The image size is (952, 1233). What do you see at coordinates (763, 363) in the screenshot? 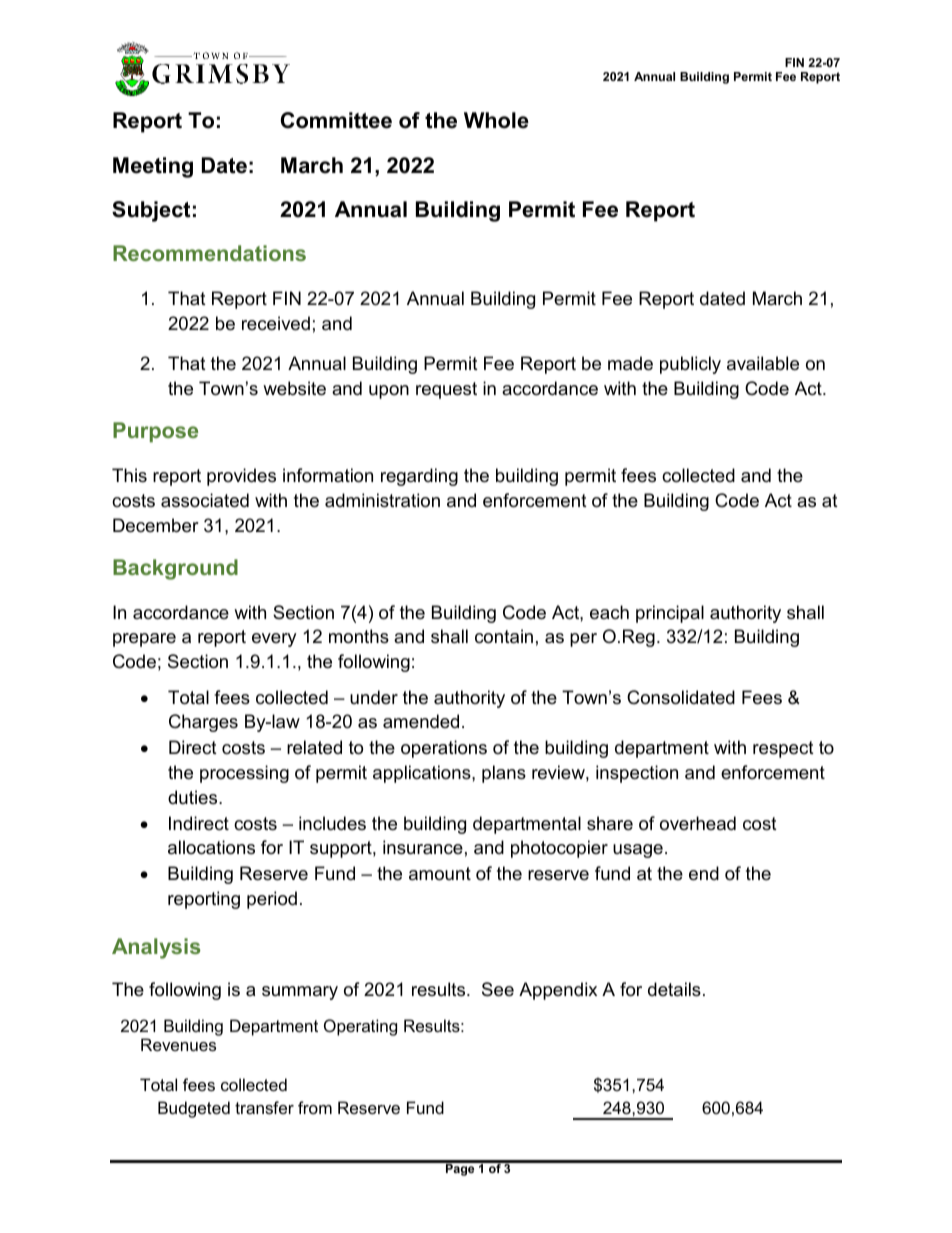
I see `available` at bounding box center [763, 363].
